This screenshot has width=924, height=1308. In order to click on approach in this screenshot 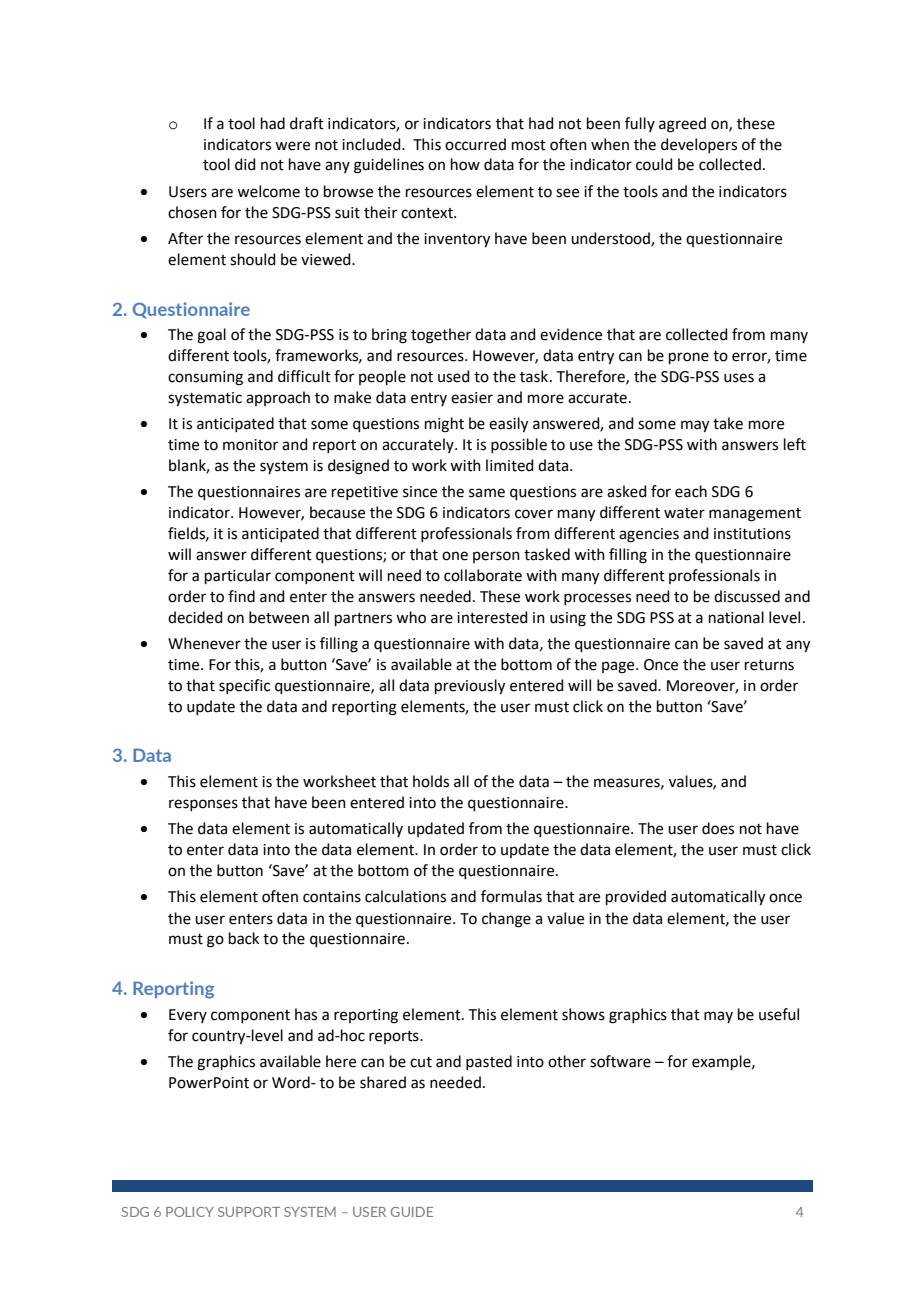, I will do `click(278, 398)`.
